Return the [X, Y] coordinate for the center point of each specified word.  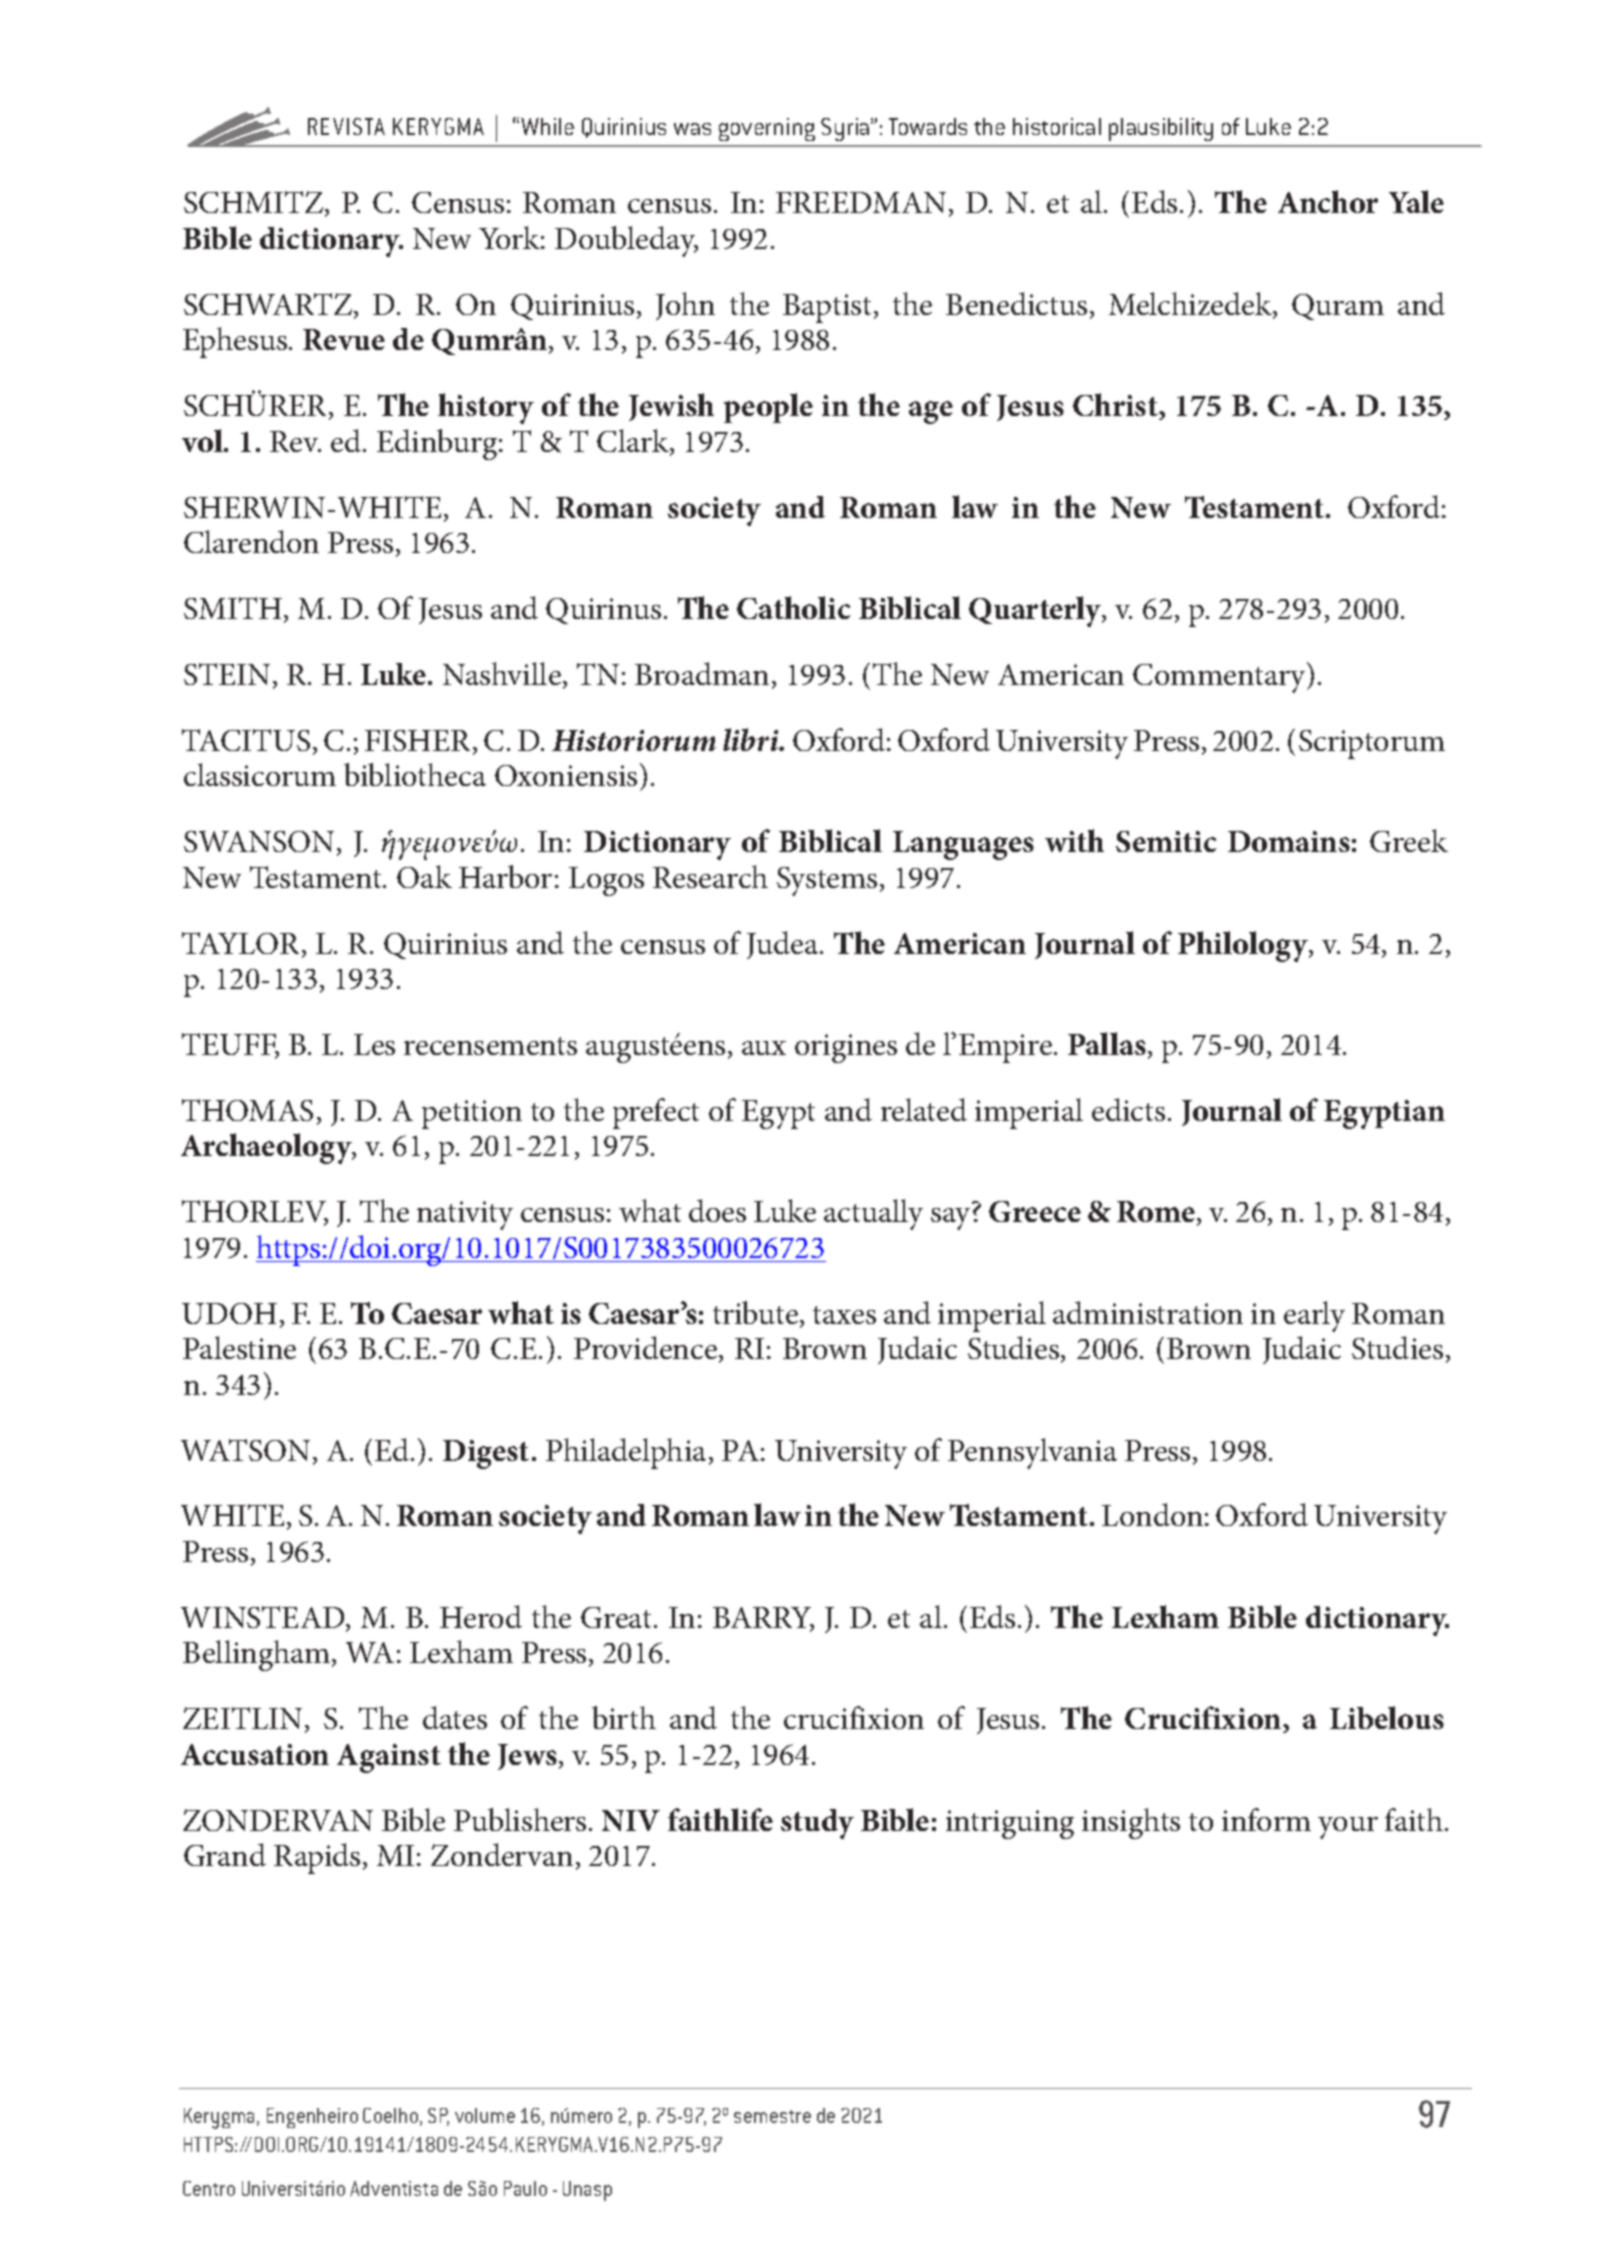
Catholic [793, 607]
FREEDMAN [861, 202]
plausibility [1161, 129]
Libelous [1387, 1717]
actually [873, 1214]
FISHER [419, 742]
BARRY [763, 1619]
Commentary [1221, 677]
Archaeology [267, 1148]
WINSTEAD [264, 1618]
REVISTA [346, 126]
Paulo [525, 2188]
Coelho [390, 2115]
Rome [1157, 1213]
